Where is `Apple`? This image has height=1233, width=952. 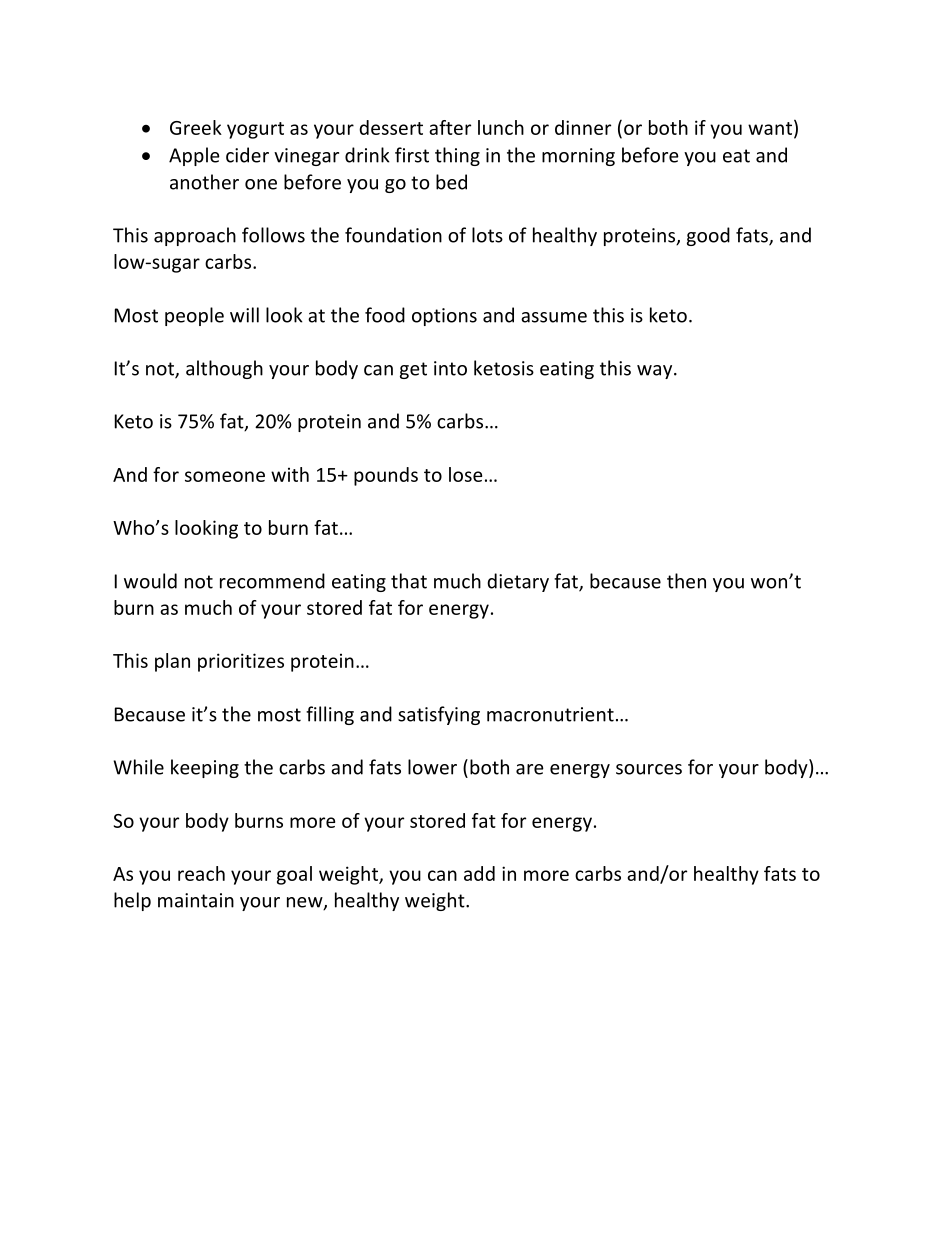 Apple is located at coordinates (194, 156).
